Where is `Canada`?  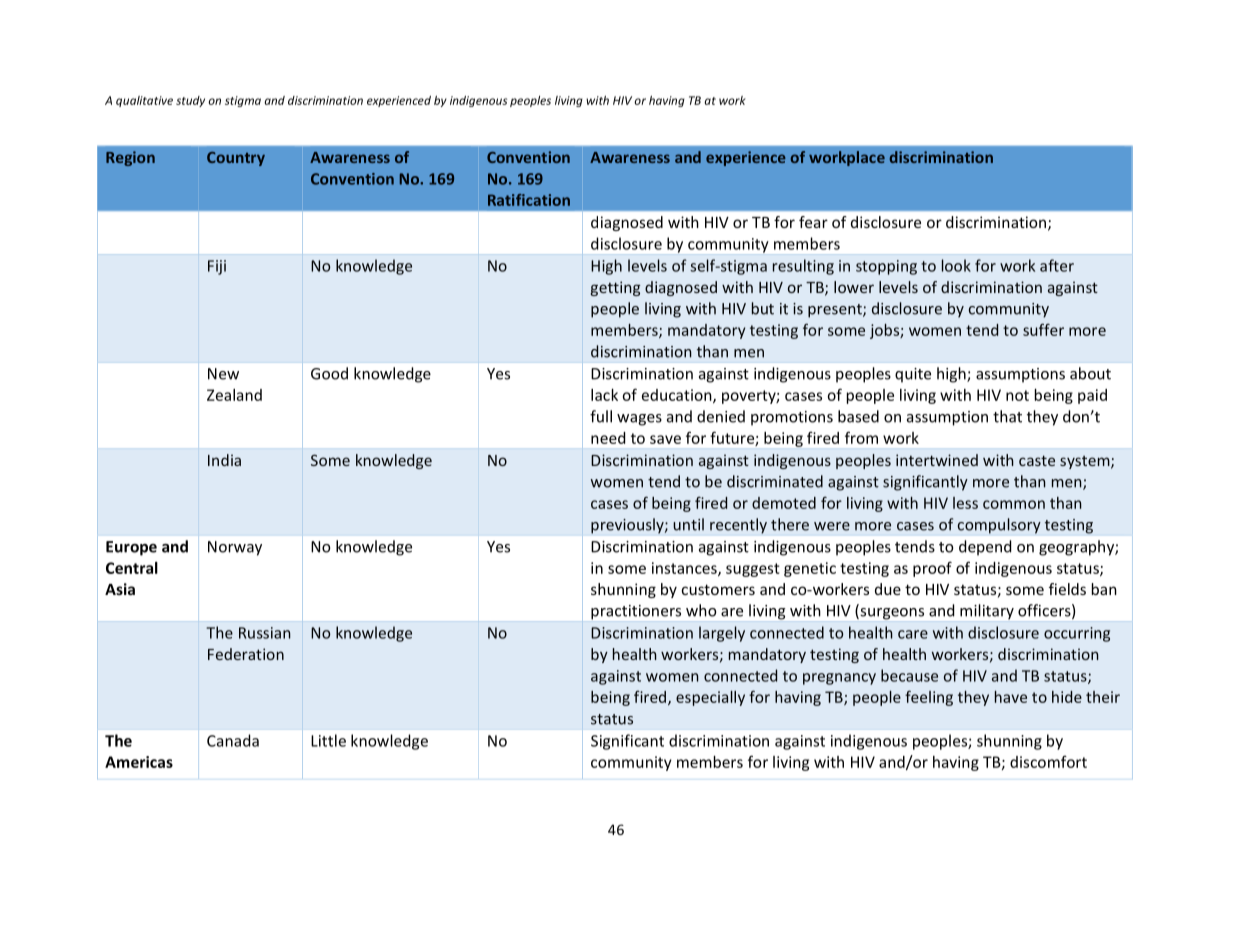 Canada is located at coordinates (233, 740).
